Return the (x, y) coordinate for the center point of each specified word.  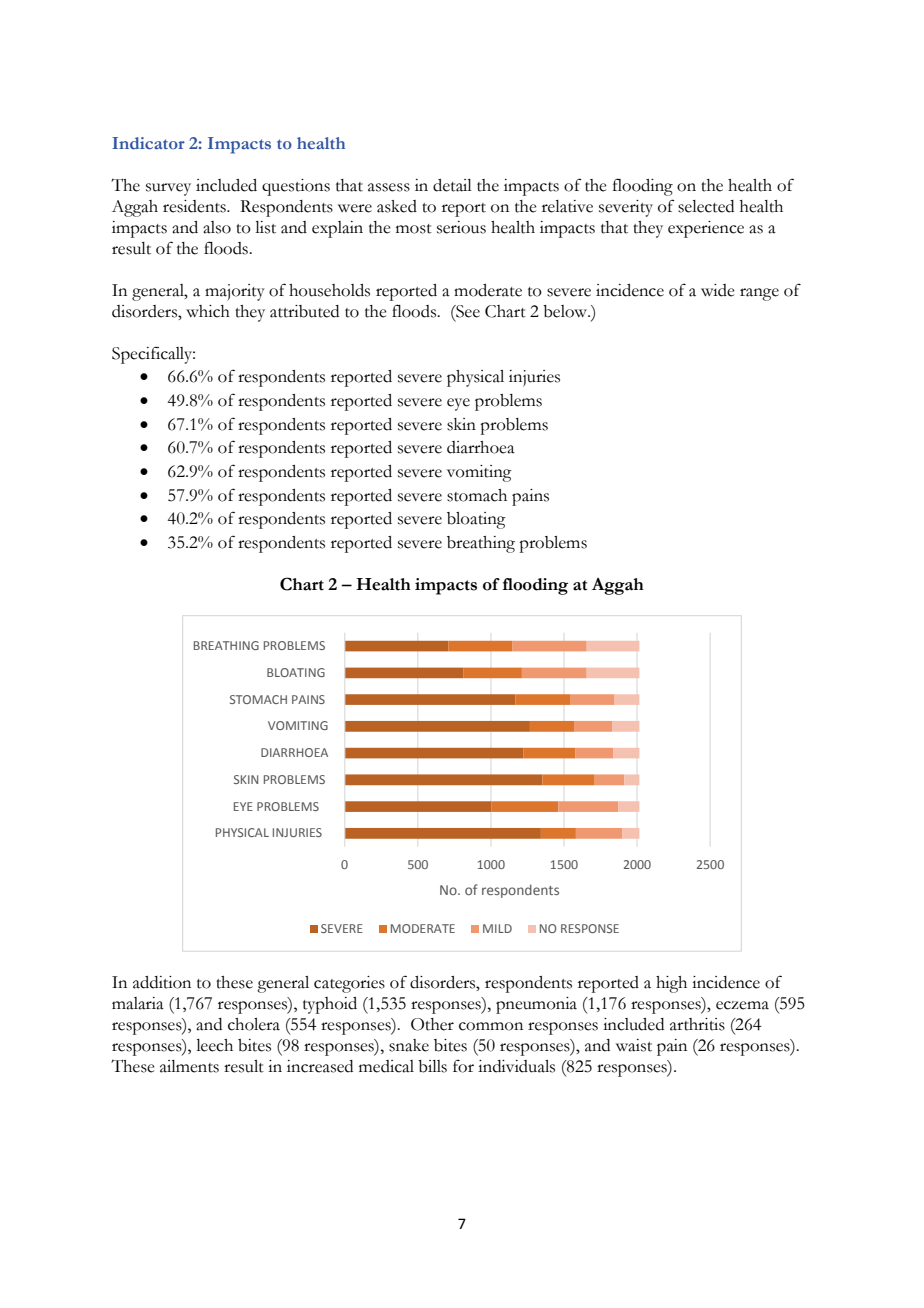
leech (214, 1045)
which (208, 311)
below (566, 311)
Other (432, 1024)
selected (706, 206)
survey (168, 189)
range (759, 294)
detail (452, 185)
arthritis (697, 1024)
